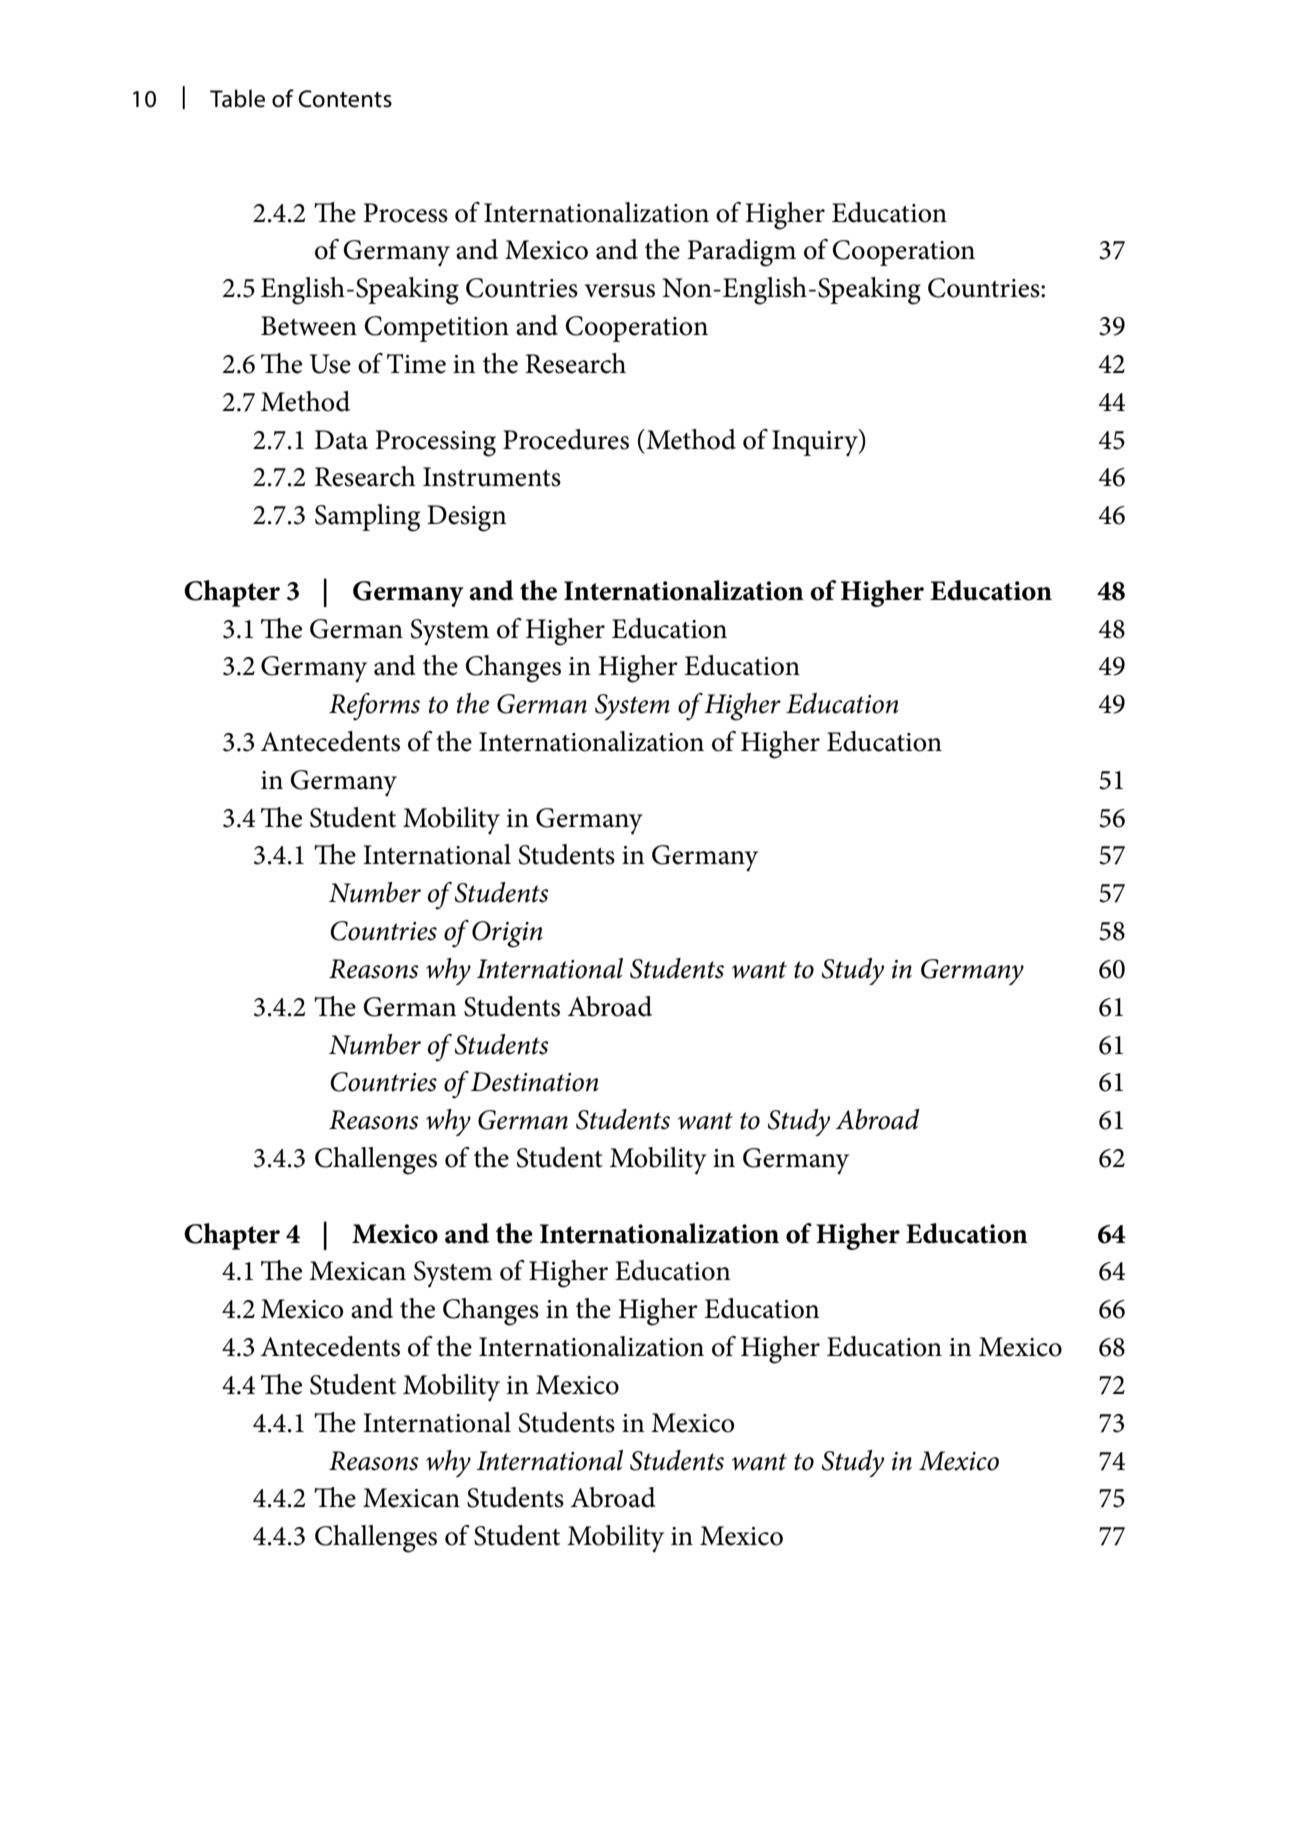 Image resolution: width=1302 pixels, height=1838 pixels. What do you see at coordinates (345, 99) in the image?
I see `Contents` at bounding box center [345, 99].
